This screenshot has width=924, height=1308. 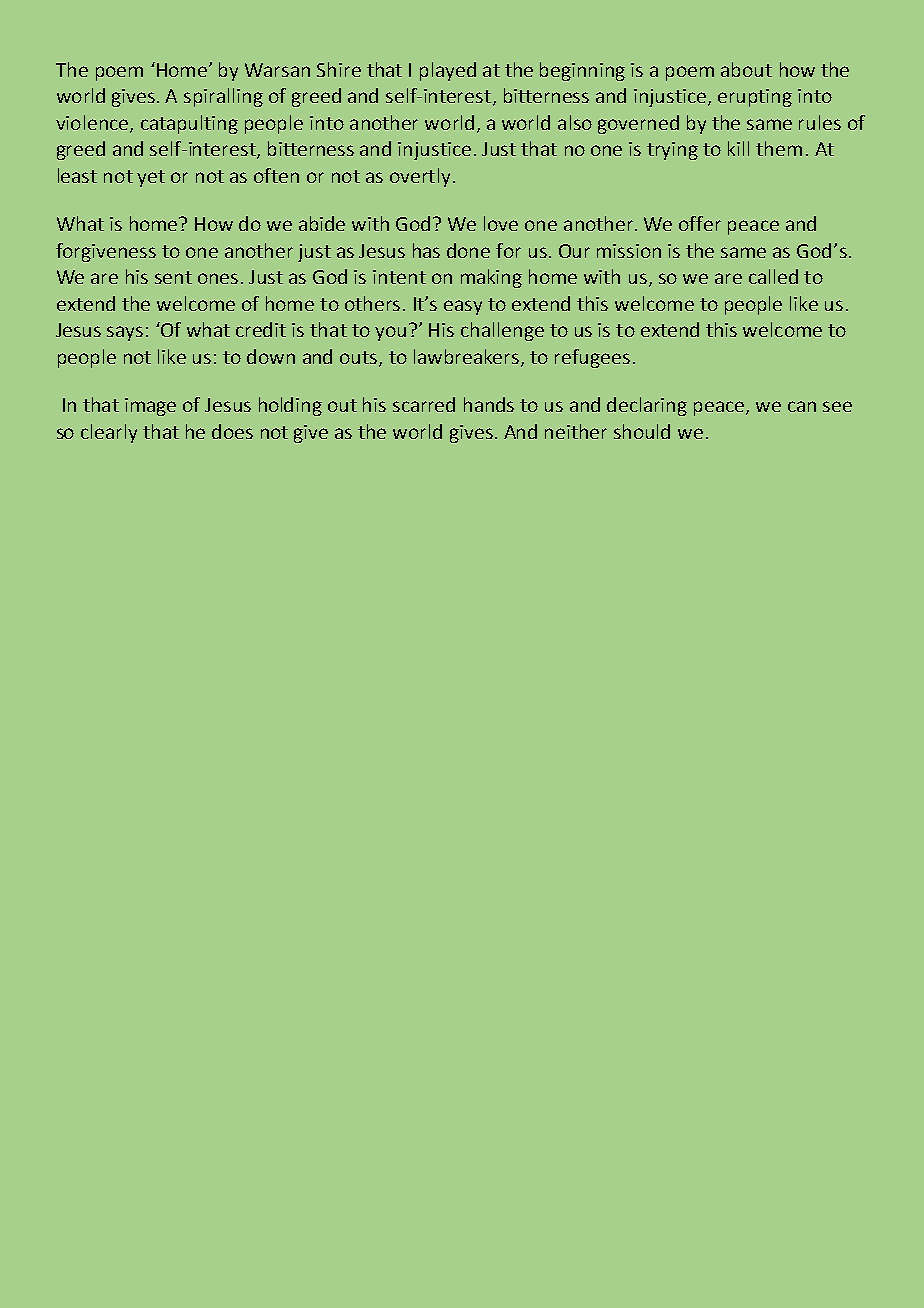 What do you see at coordinates (463, 307) in the screenshot?
I see `easy` at bounding box center [463, 307].
